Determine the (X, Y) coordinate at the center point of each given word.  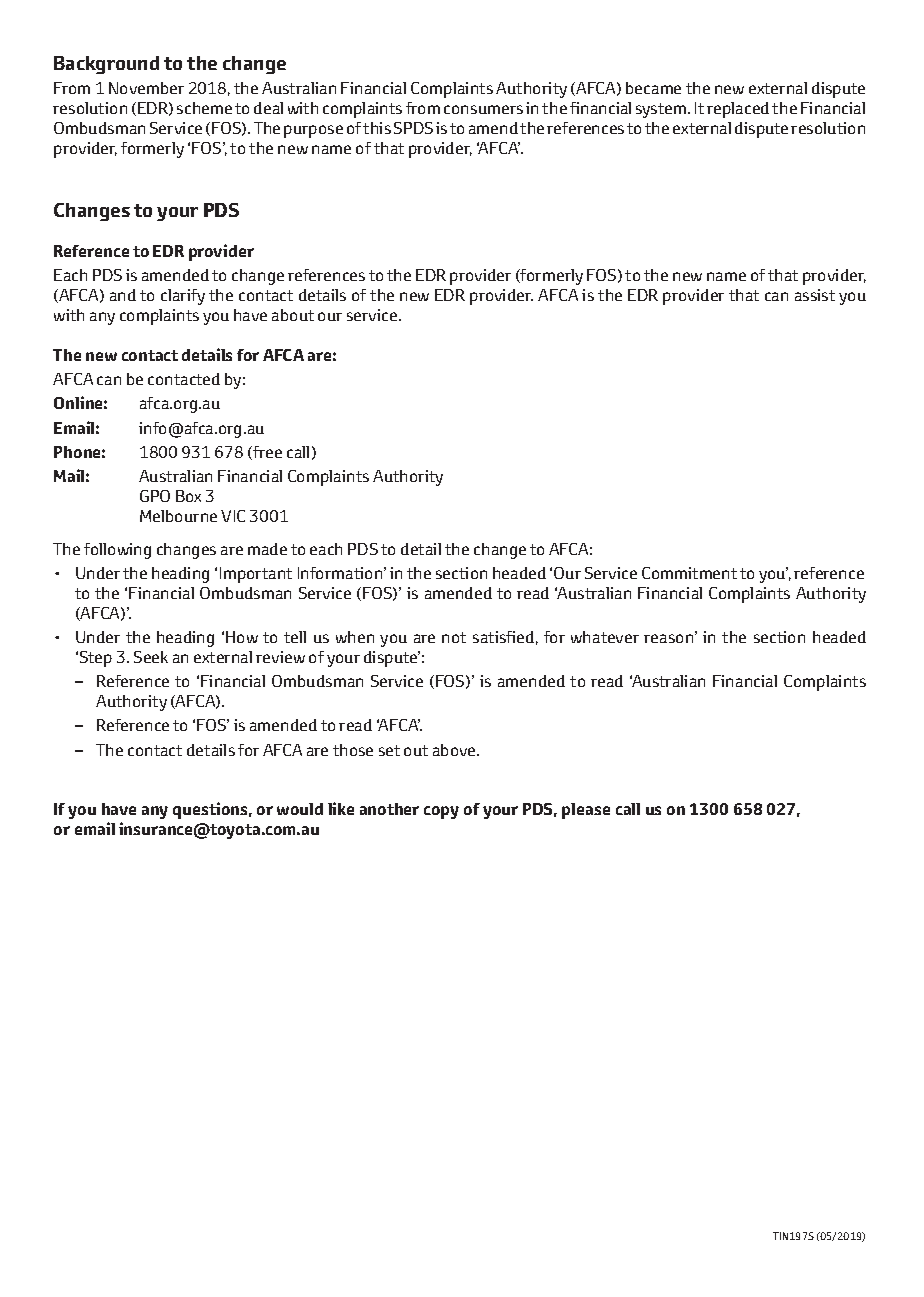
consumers (483, 109)
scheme (204, 108)
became (653, 88)
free (266, 453)
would (300, 809)
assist (815, 295)
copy (441, 812)
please (586, 811)
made (267, 549)
